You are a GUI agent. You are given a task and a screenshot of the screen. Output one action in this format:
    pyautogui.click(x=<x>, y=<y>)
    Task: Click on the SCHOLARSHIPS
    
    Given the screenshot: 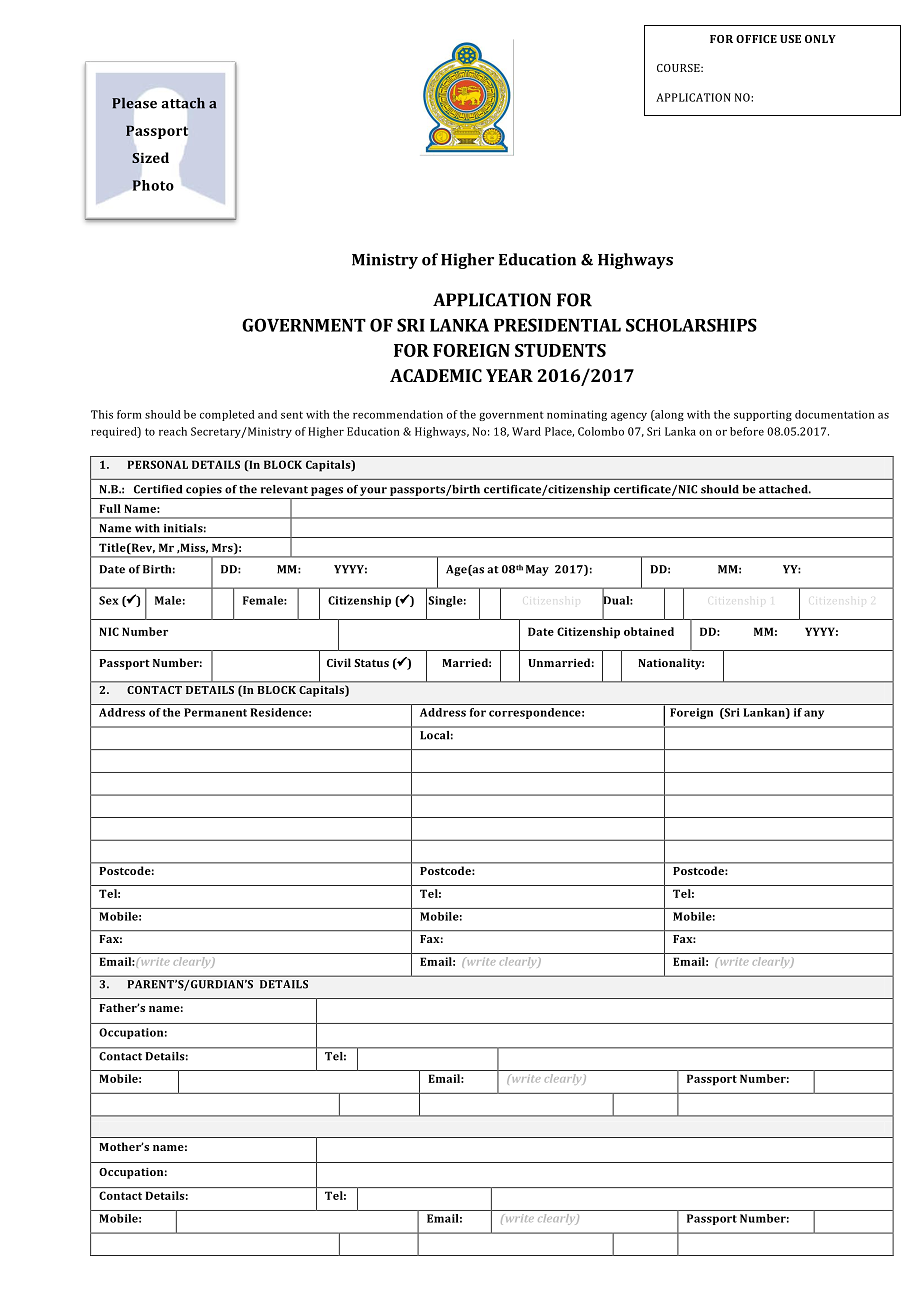 What is the action you would take?
    pyautogui.click(x=691, y=325)
